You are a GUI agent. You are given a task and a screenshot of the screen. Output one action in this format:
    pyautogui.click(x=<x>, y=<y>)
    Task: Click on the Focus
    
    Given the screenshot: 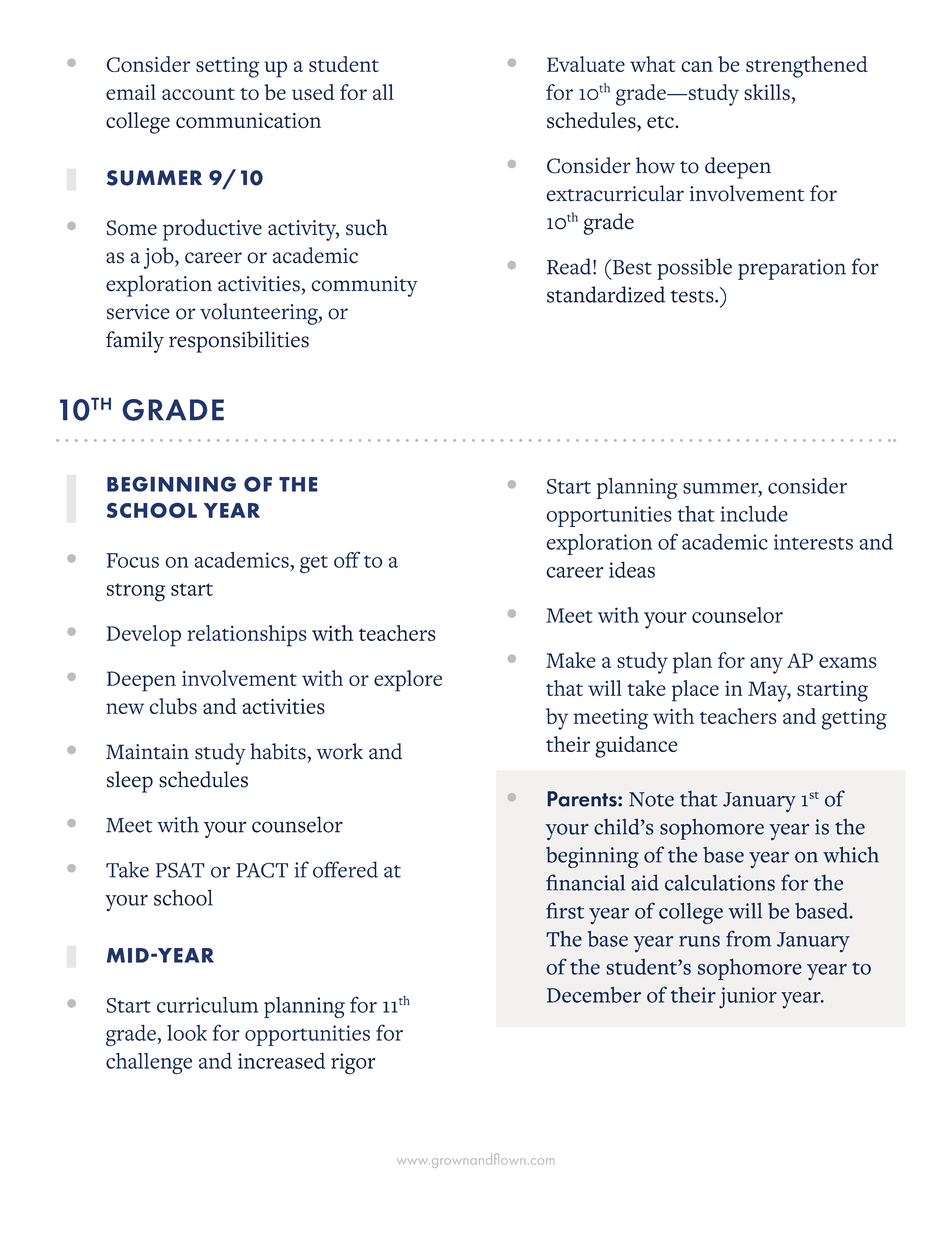 What is the action you would take?
    pyautogui.click(x=133, y=560)
